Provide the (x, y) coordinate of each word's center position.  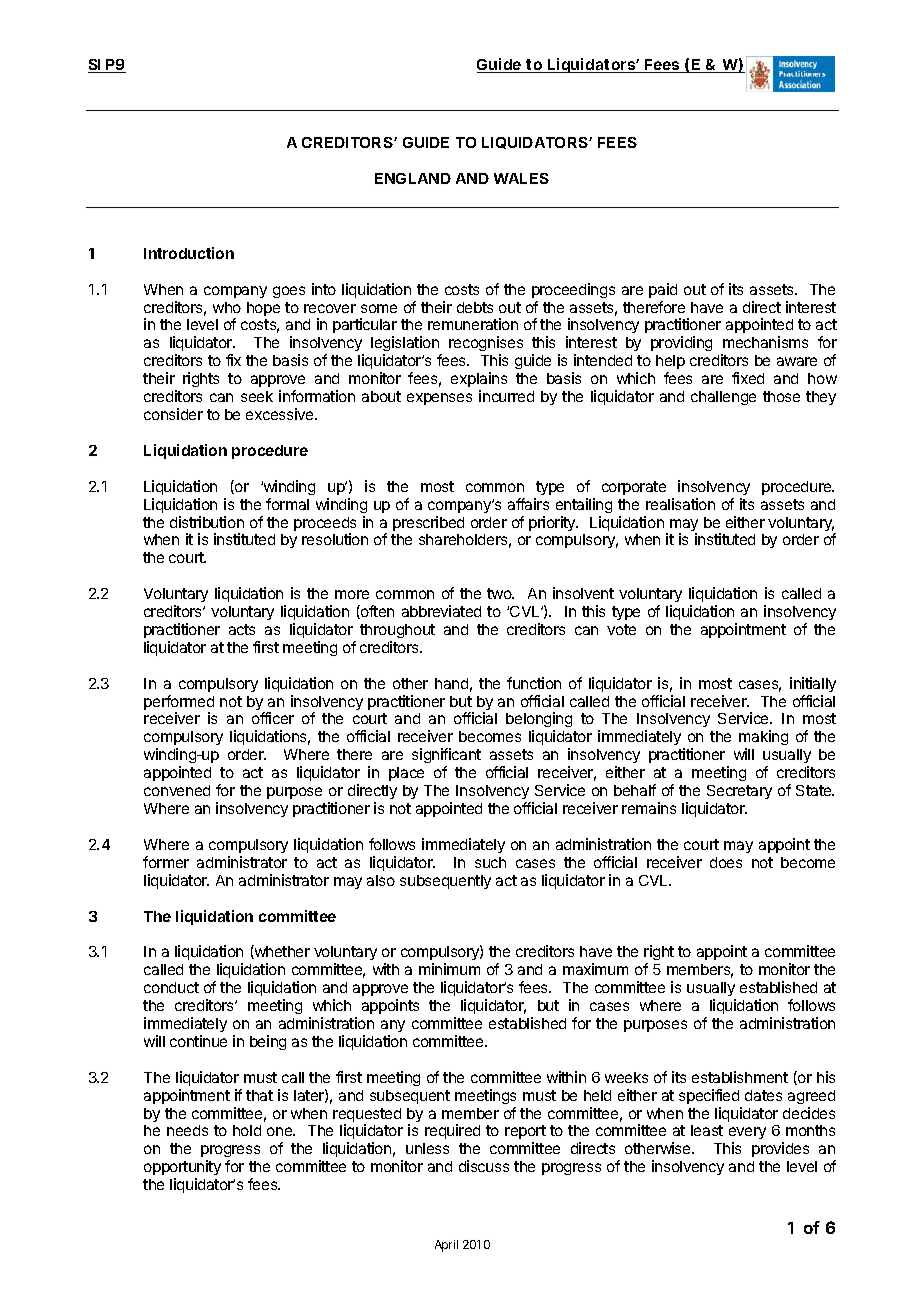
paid (663, 290)
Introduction (189, 253)
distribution (207, 522)
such (490, 862)
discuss (484, 1166)
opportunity (182, 1169)
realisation (680, 504)
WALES (521, 178)
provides (780, 1149)
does (726, 862)
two (500, 593)
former (166, 862)
